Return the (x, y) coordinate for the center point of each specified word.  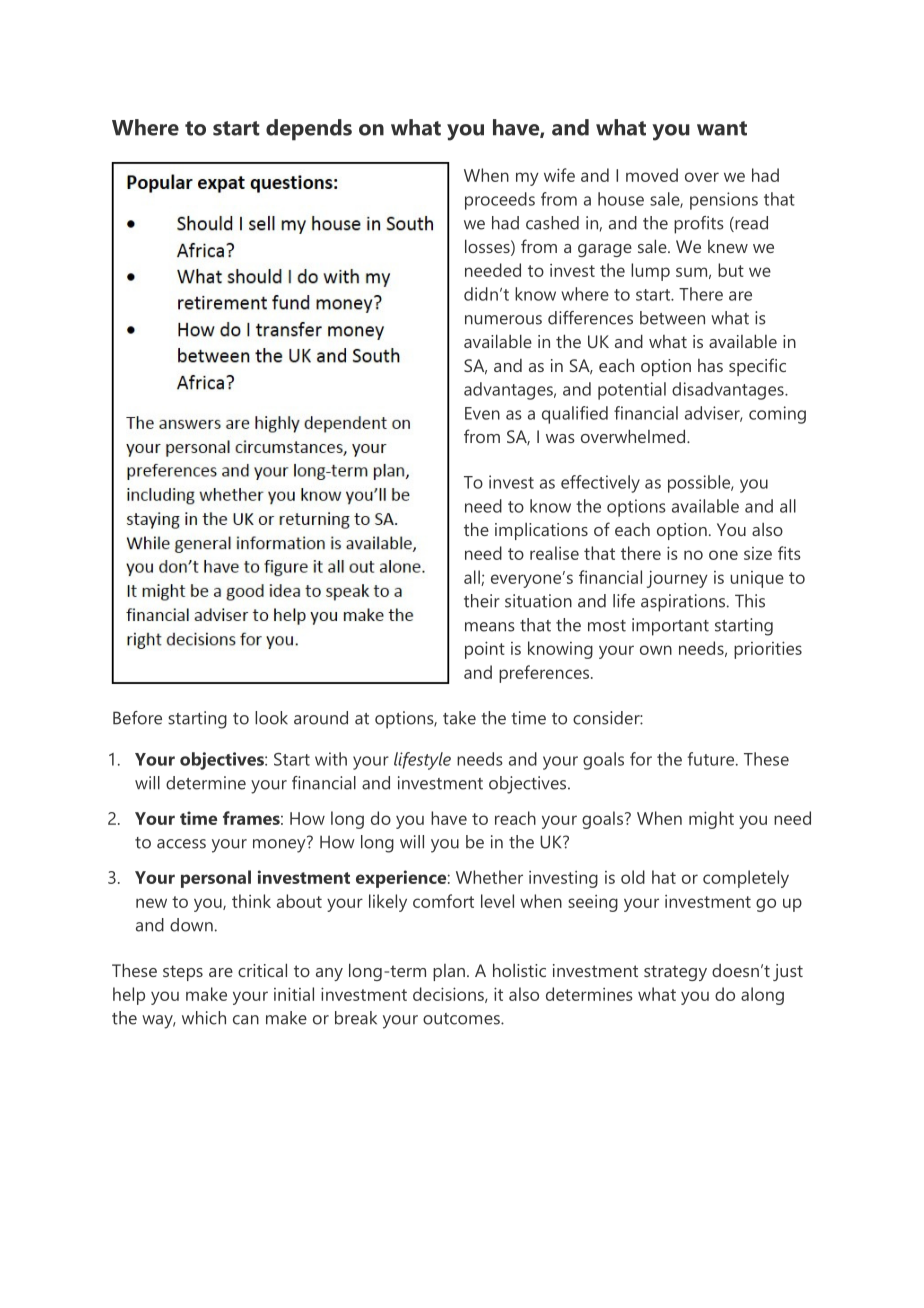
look (271, 718)
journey (677, 579)
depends (309, 130)
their (482, 601)
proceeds (500, 201)
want (722, 128)
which (204, 1018)
